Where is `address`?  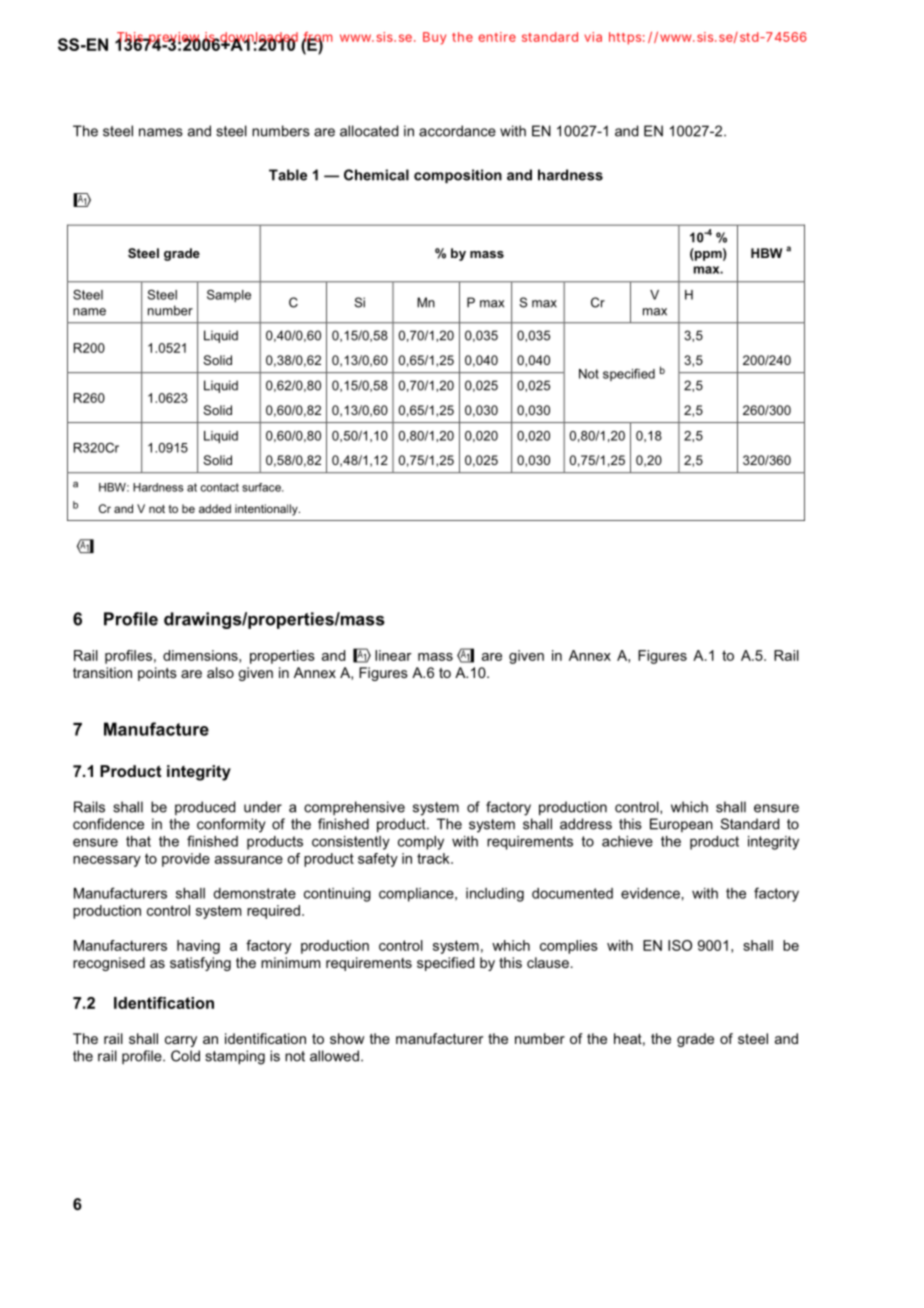 address is located at coordinates (586, 824).
